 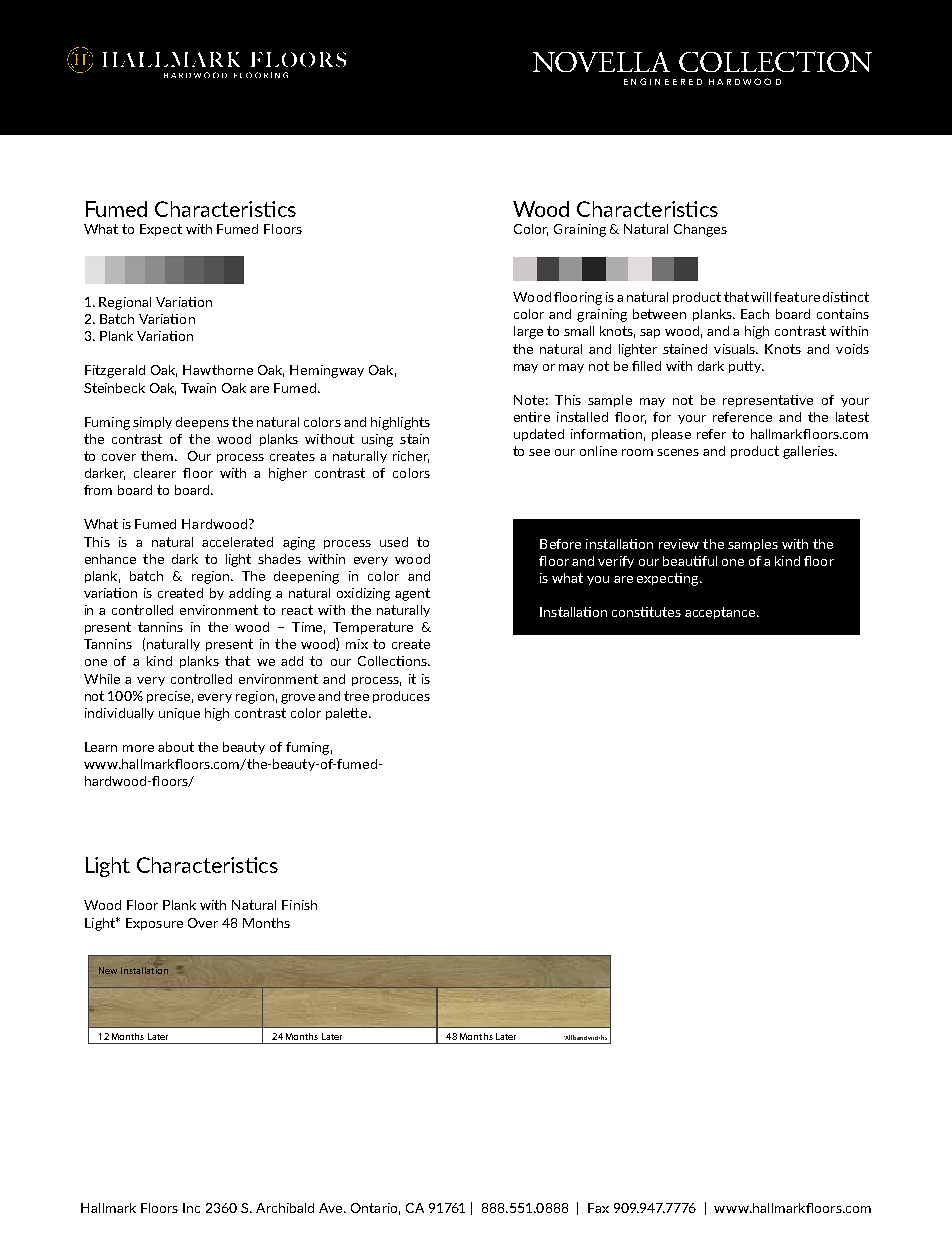 I want to click on agent, so click(x=412, y=594).
